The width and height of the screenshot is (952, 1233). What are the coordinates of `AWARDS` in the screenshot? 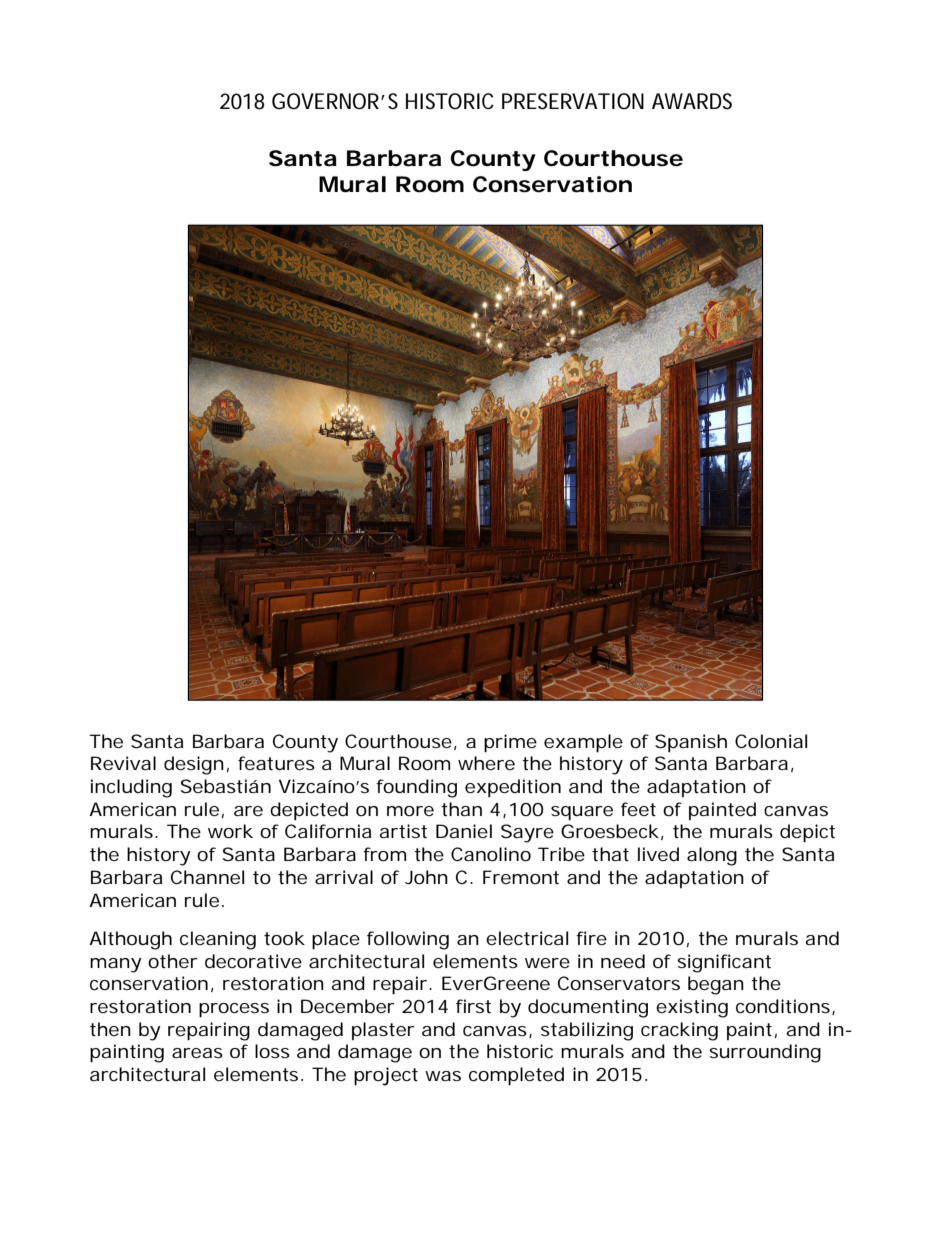 It's located at (692, 101).
